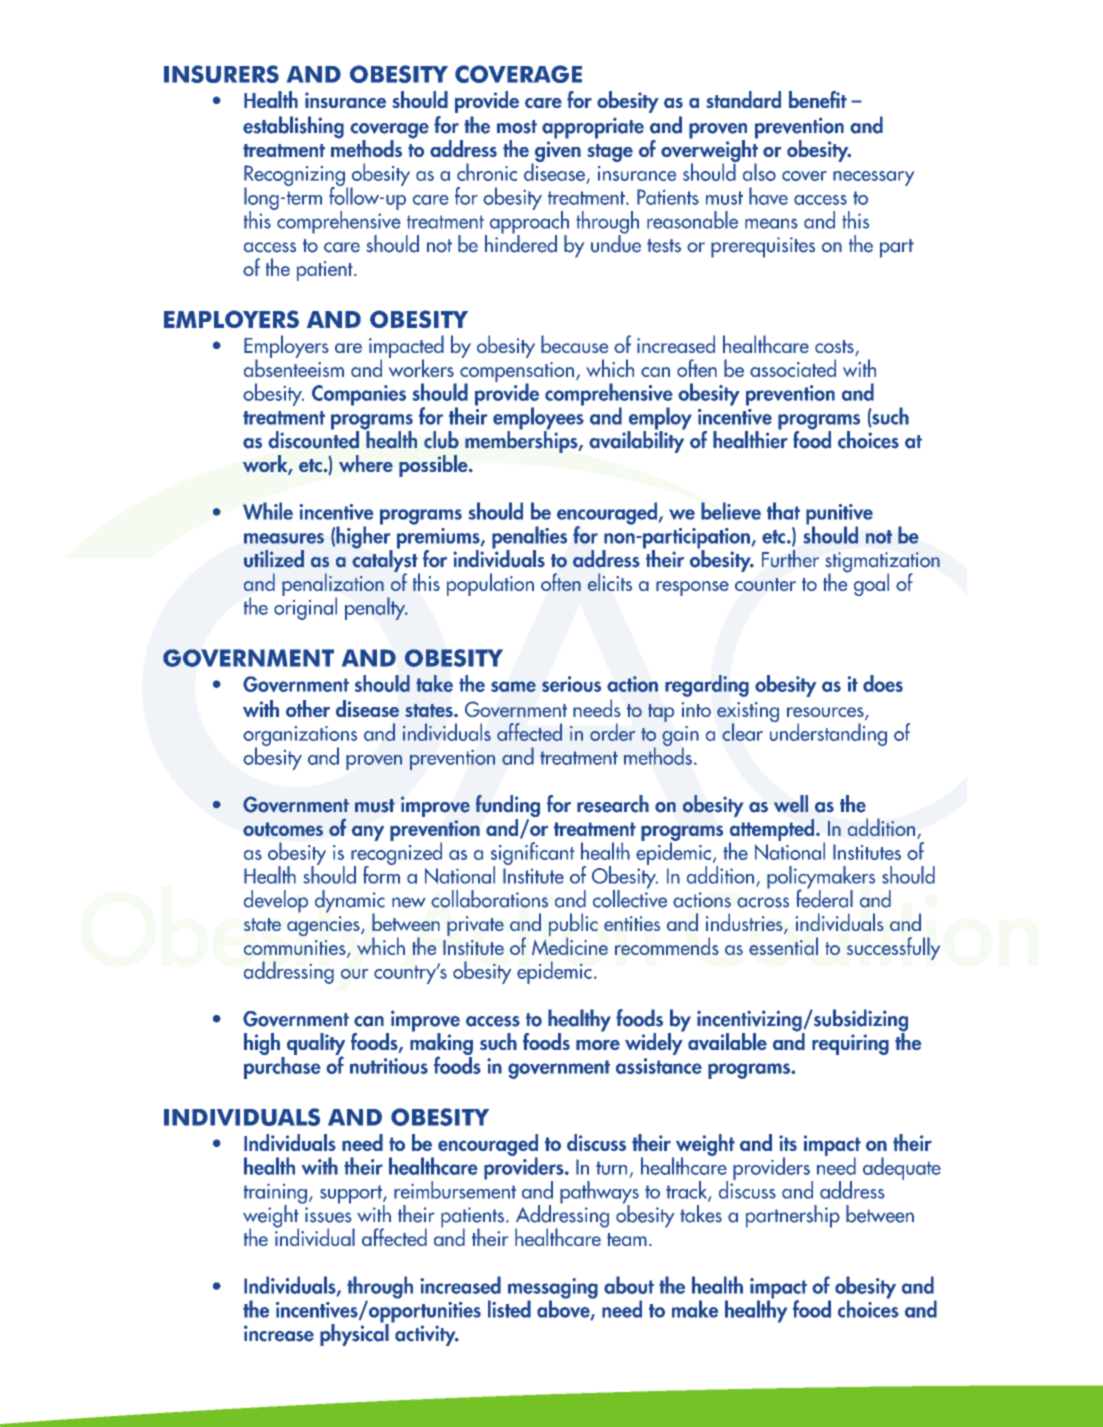  I want to click on develop, so click(276, 901).
